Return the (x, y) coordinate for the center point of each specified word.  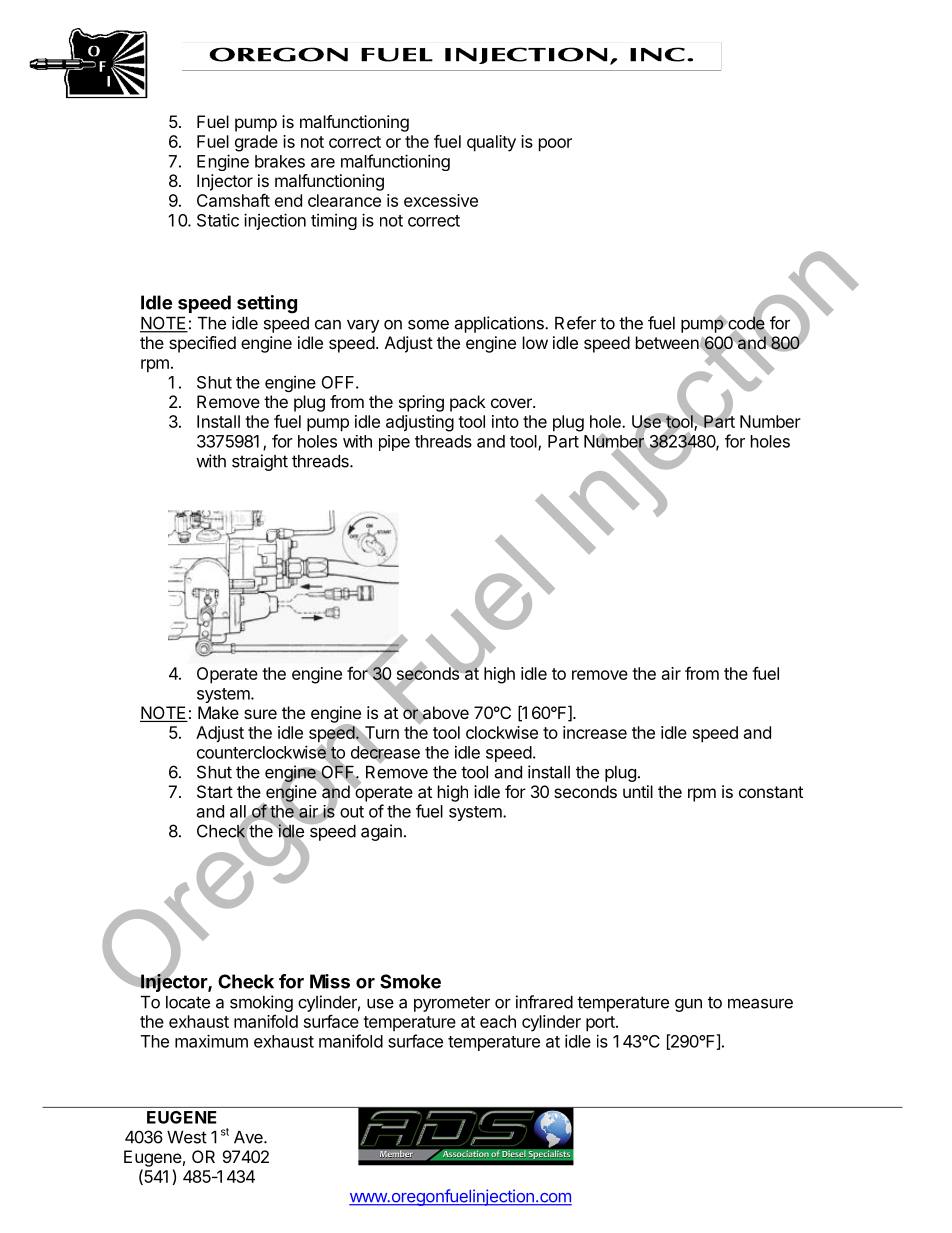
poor (555, 145)
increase (595, 732)
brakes (280, 161)
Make (218, 712)
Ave (249, 1137)
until (638, 791)
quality (491, 143)
